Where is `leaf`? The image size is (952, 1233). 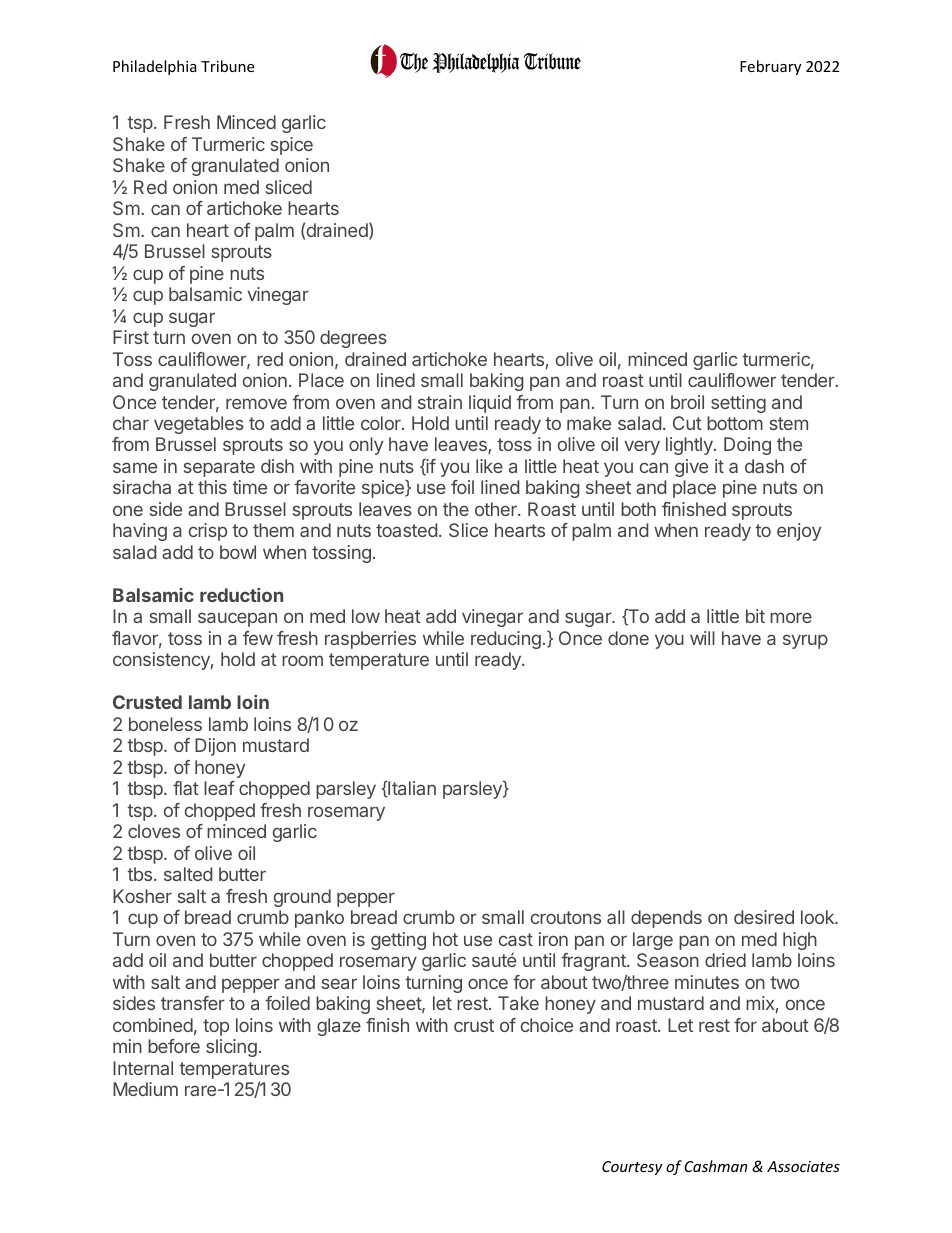
leaf is located at coordinates (219, 788).
